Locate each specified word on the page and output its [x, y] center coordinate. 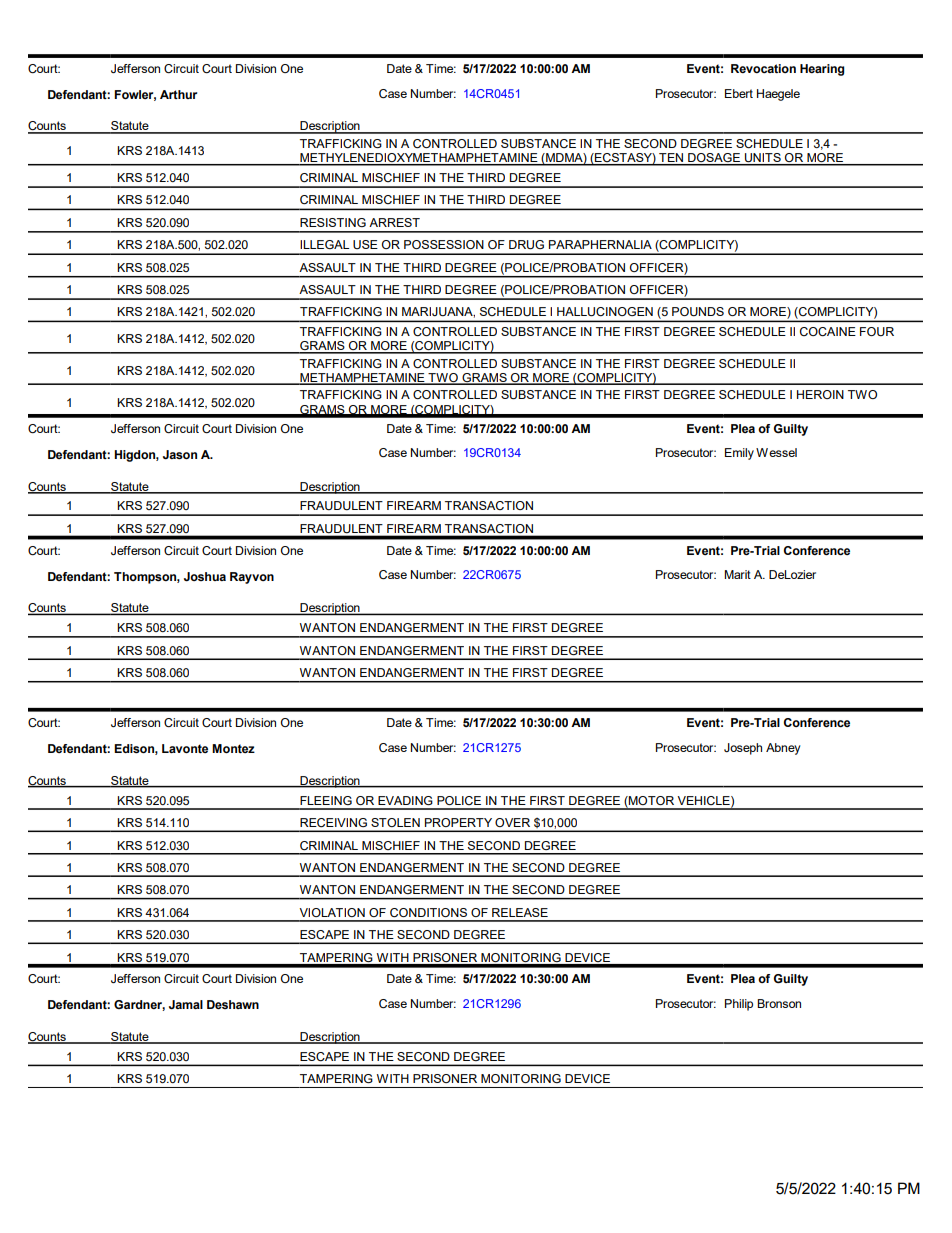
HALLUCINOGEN [605, 312]
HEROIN [820, 394]
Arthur [178, 94]
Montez [233, 748]
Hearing [822, 70]
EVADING [405, 800]
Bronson [779, 1003]
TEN [671, 159]
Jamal [186, 1004]
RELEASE [520, 912]
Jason [180, 455]
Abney [783, 749]
